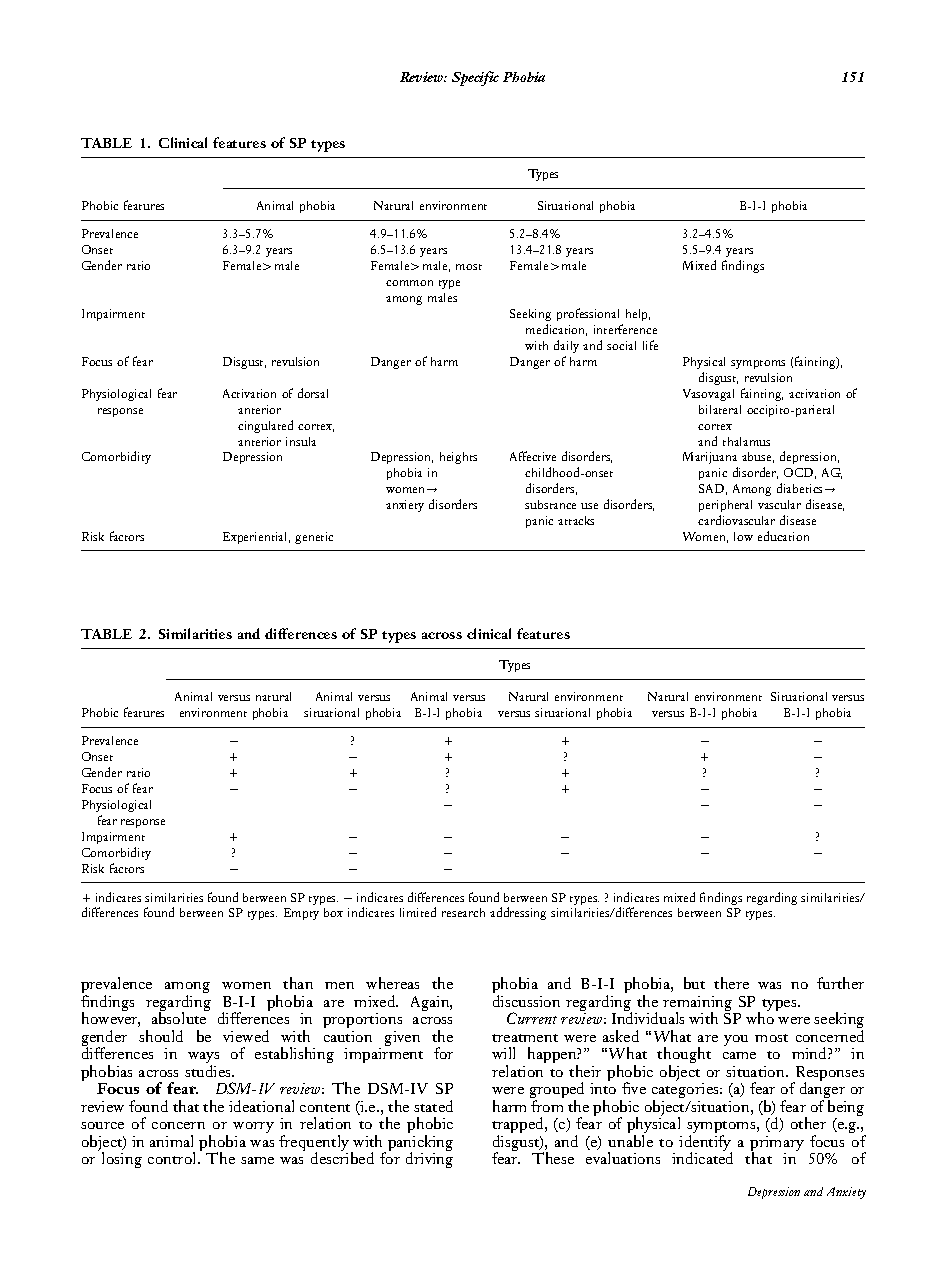 This image has height=1265, width=952. Describe the element at coordinates (519, 1126) in the image. I see `trapped` at that location.
